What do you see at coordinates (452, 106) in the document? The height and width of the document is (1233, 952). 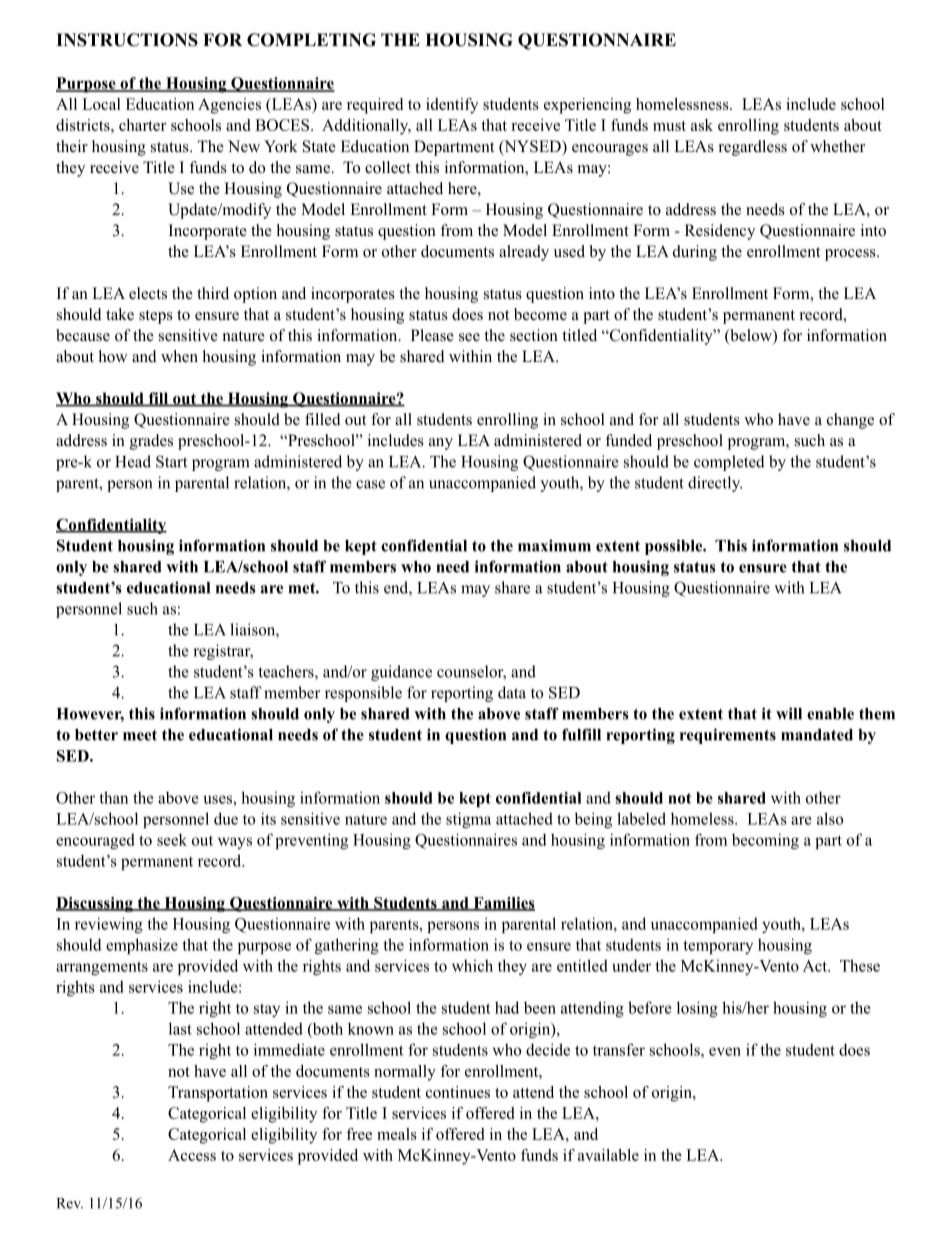 I see `identify` at bounding box center [452, 106].
